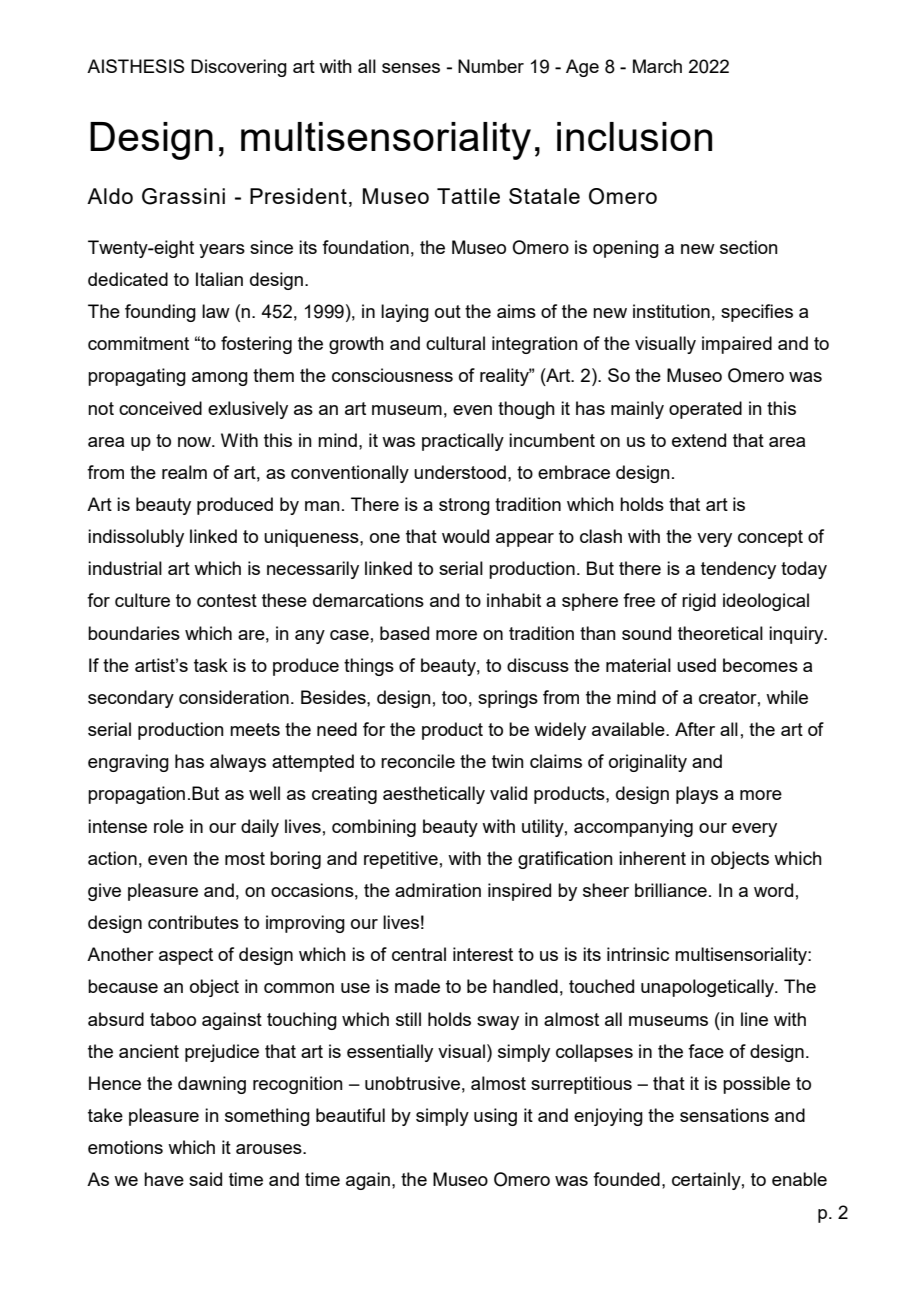 Image resolution: width=924 pixels, height=1308 pixels. What do you see at coordinates (657, 66) in the image?
I see `March` at bounding box center [657, 66].
